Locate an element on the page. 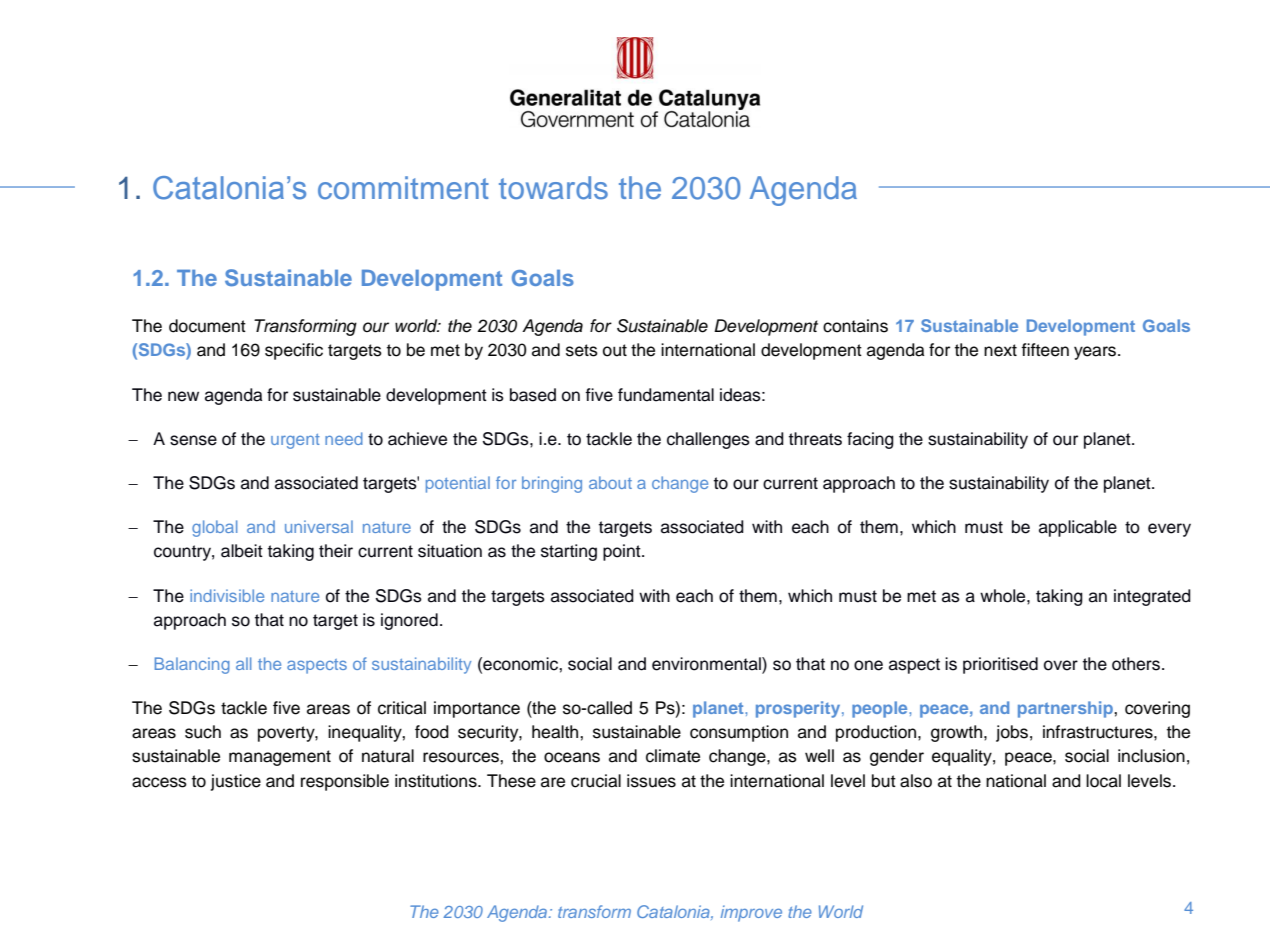  improve is located at coordinates (751, 913).
